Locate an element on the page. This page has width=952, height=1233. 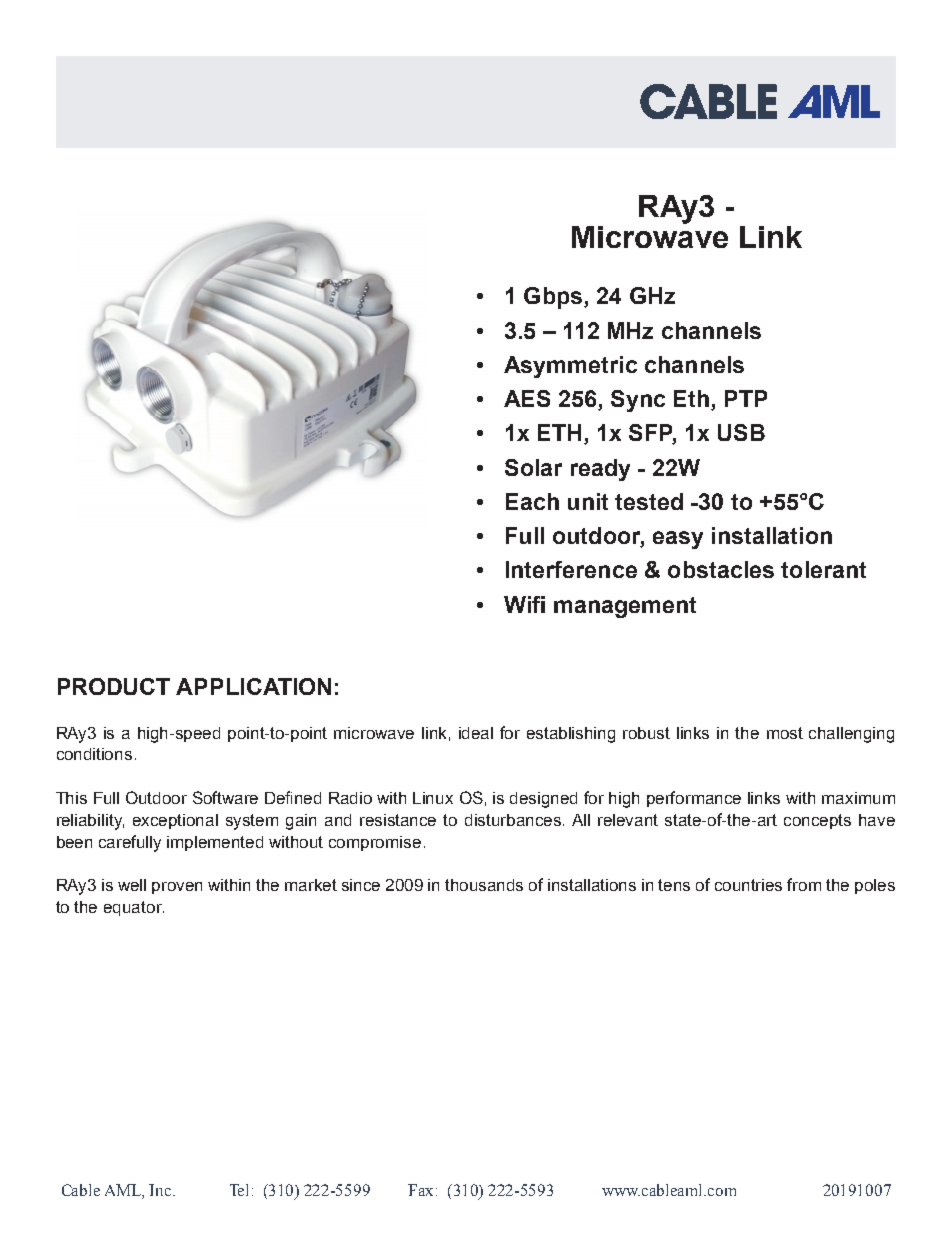
PTP is located at coordinates (746, 398).
